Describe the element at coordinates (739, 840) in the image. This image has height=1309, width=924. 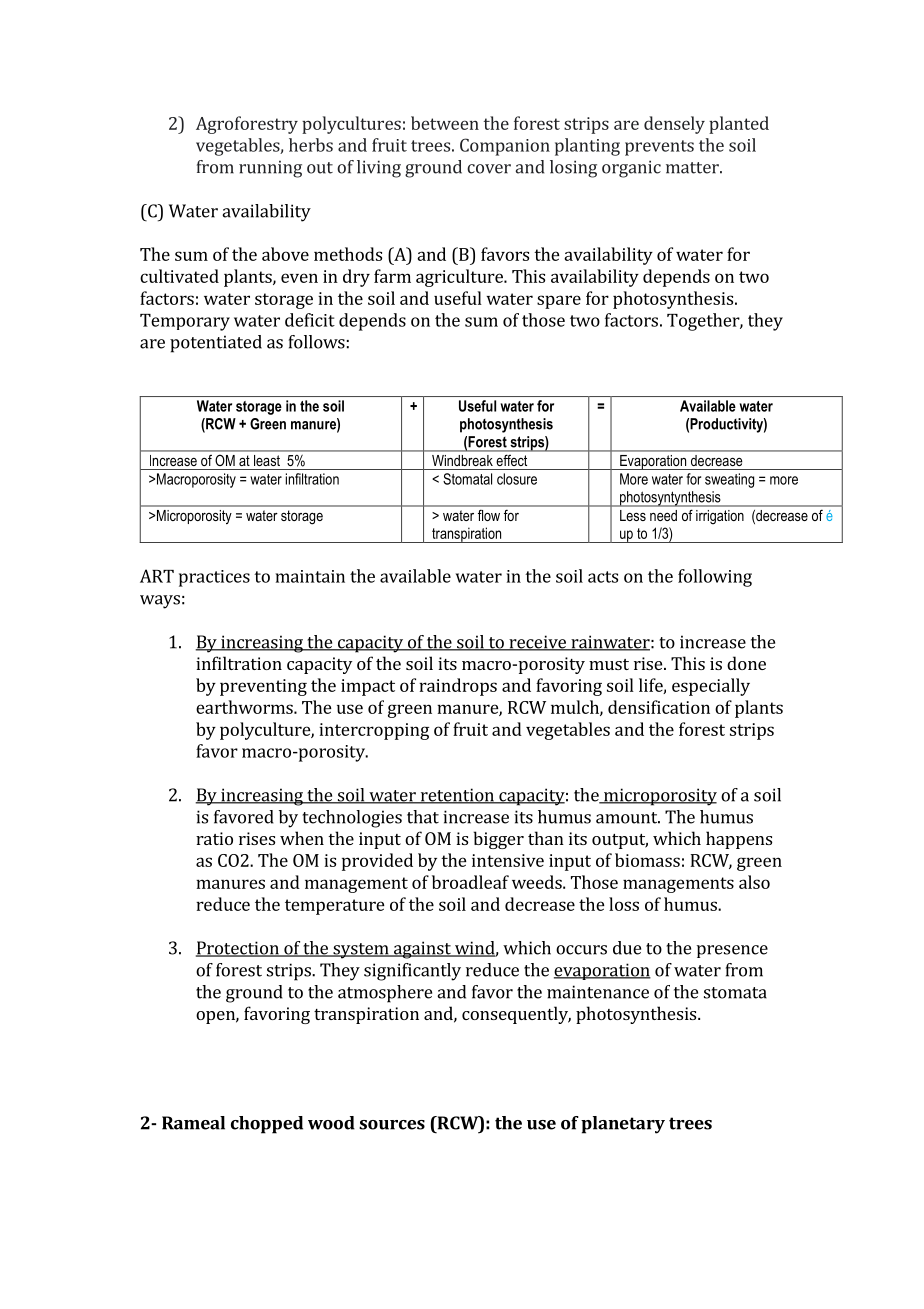
I see `happens` at that location.
